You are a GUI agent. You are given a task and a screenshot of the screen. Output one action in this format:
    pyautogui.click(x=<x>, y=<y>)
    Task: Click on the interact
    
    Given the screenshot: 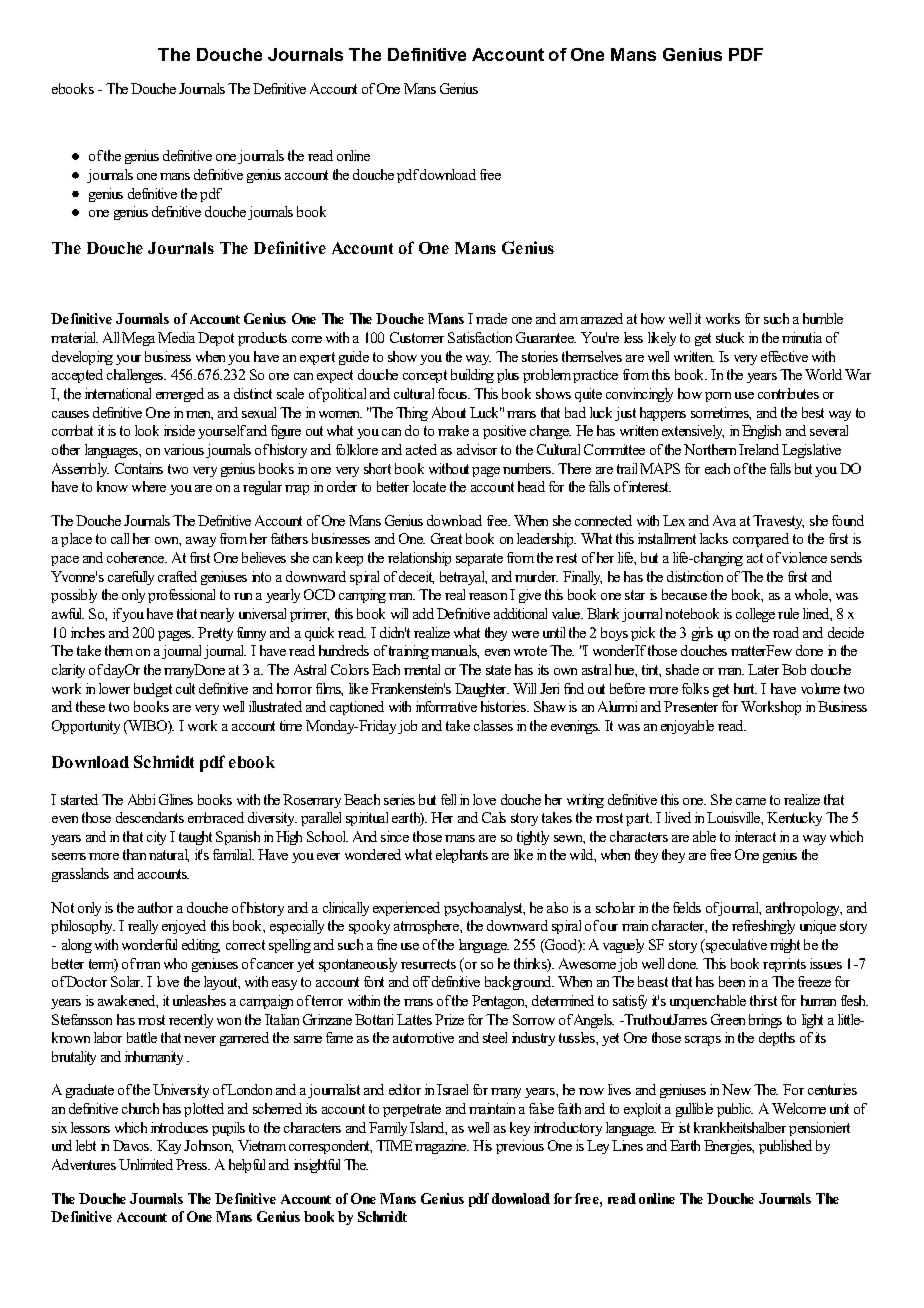 What is the action you would take?
    pyautogui.click(x=755, y=836)
